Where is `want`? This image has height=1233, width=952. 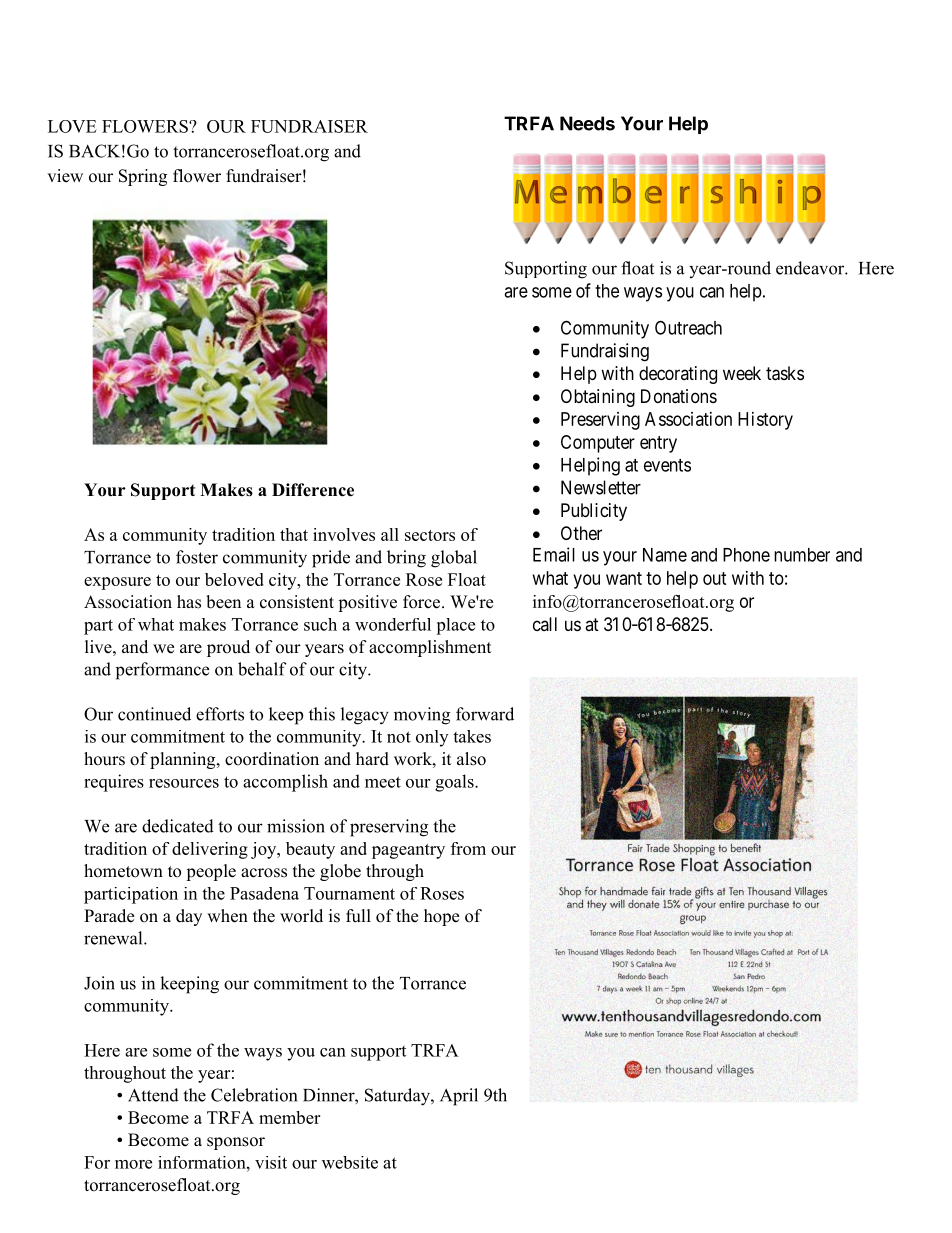 want is located at coordinates (624, 578).
